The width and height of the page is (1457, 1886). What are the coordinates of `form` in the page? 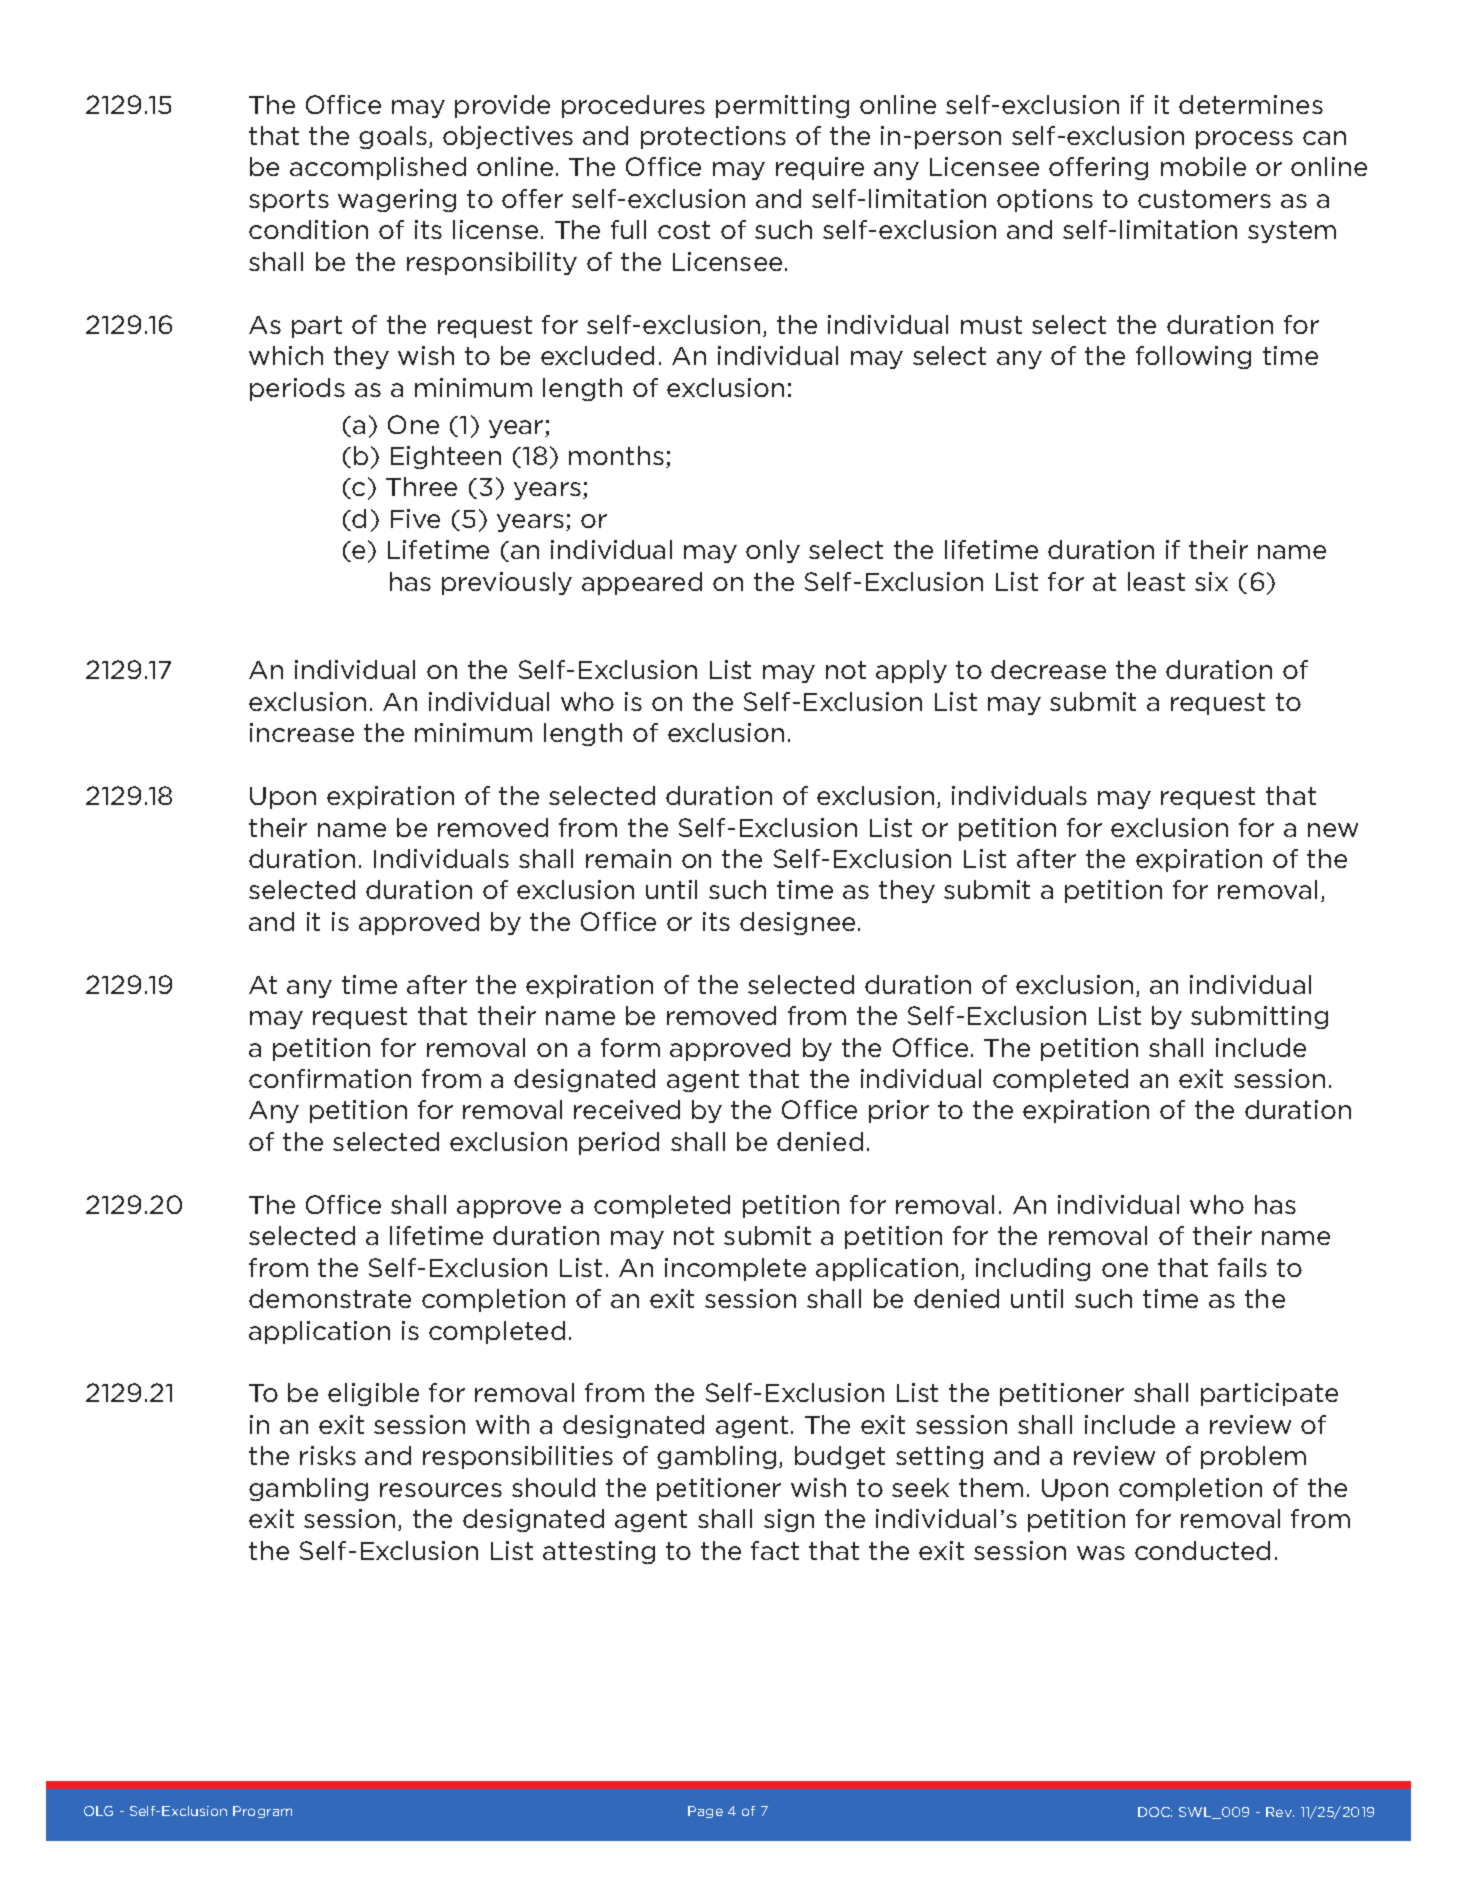 It's located at (630, 1047).
